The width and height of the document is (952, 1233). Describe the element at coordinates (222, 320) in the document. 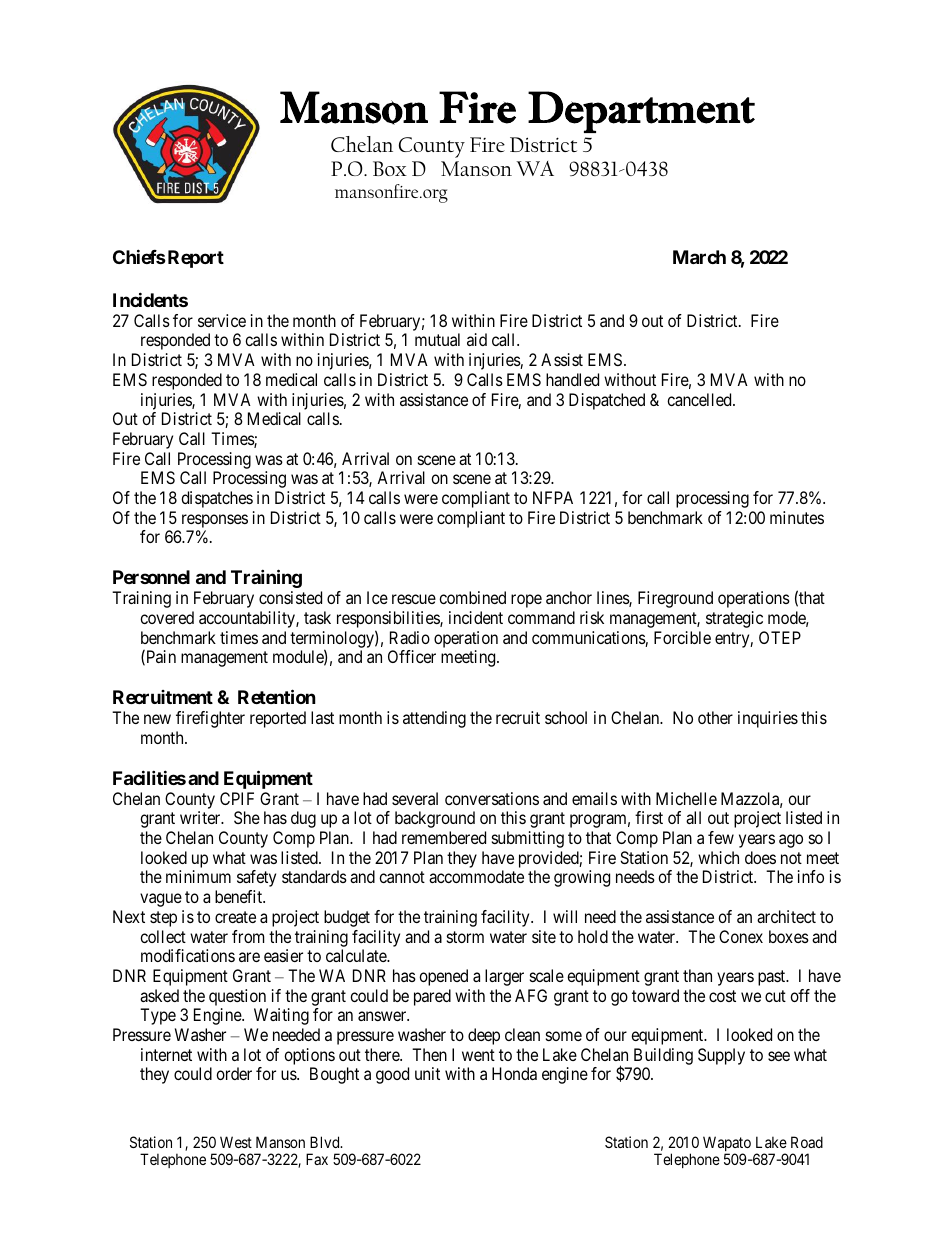

I see `service` at that location.
